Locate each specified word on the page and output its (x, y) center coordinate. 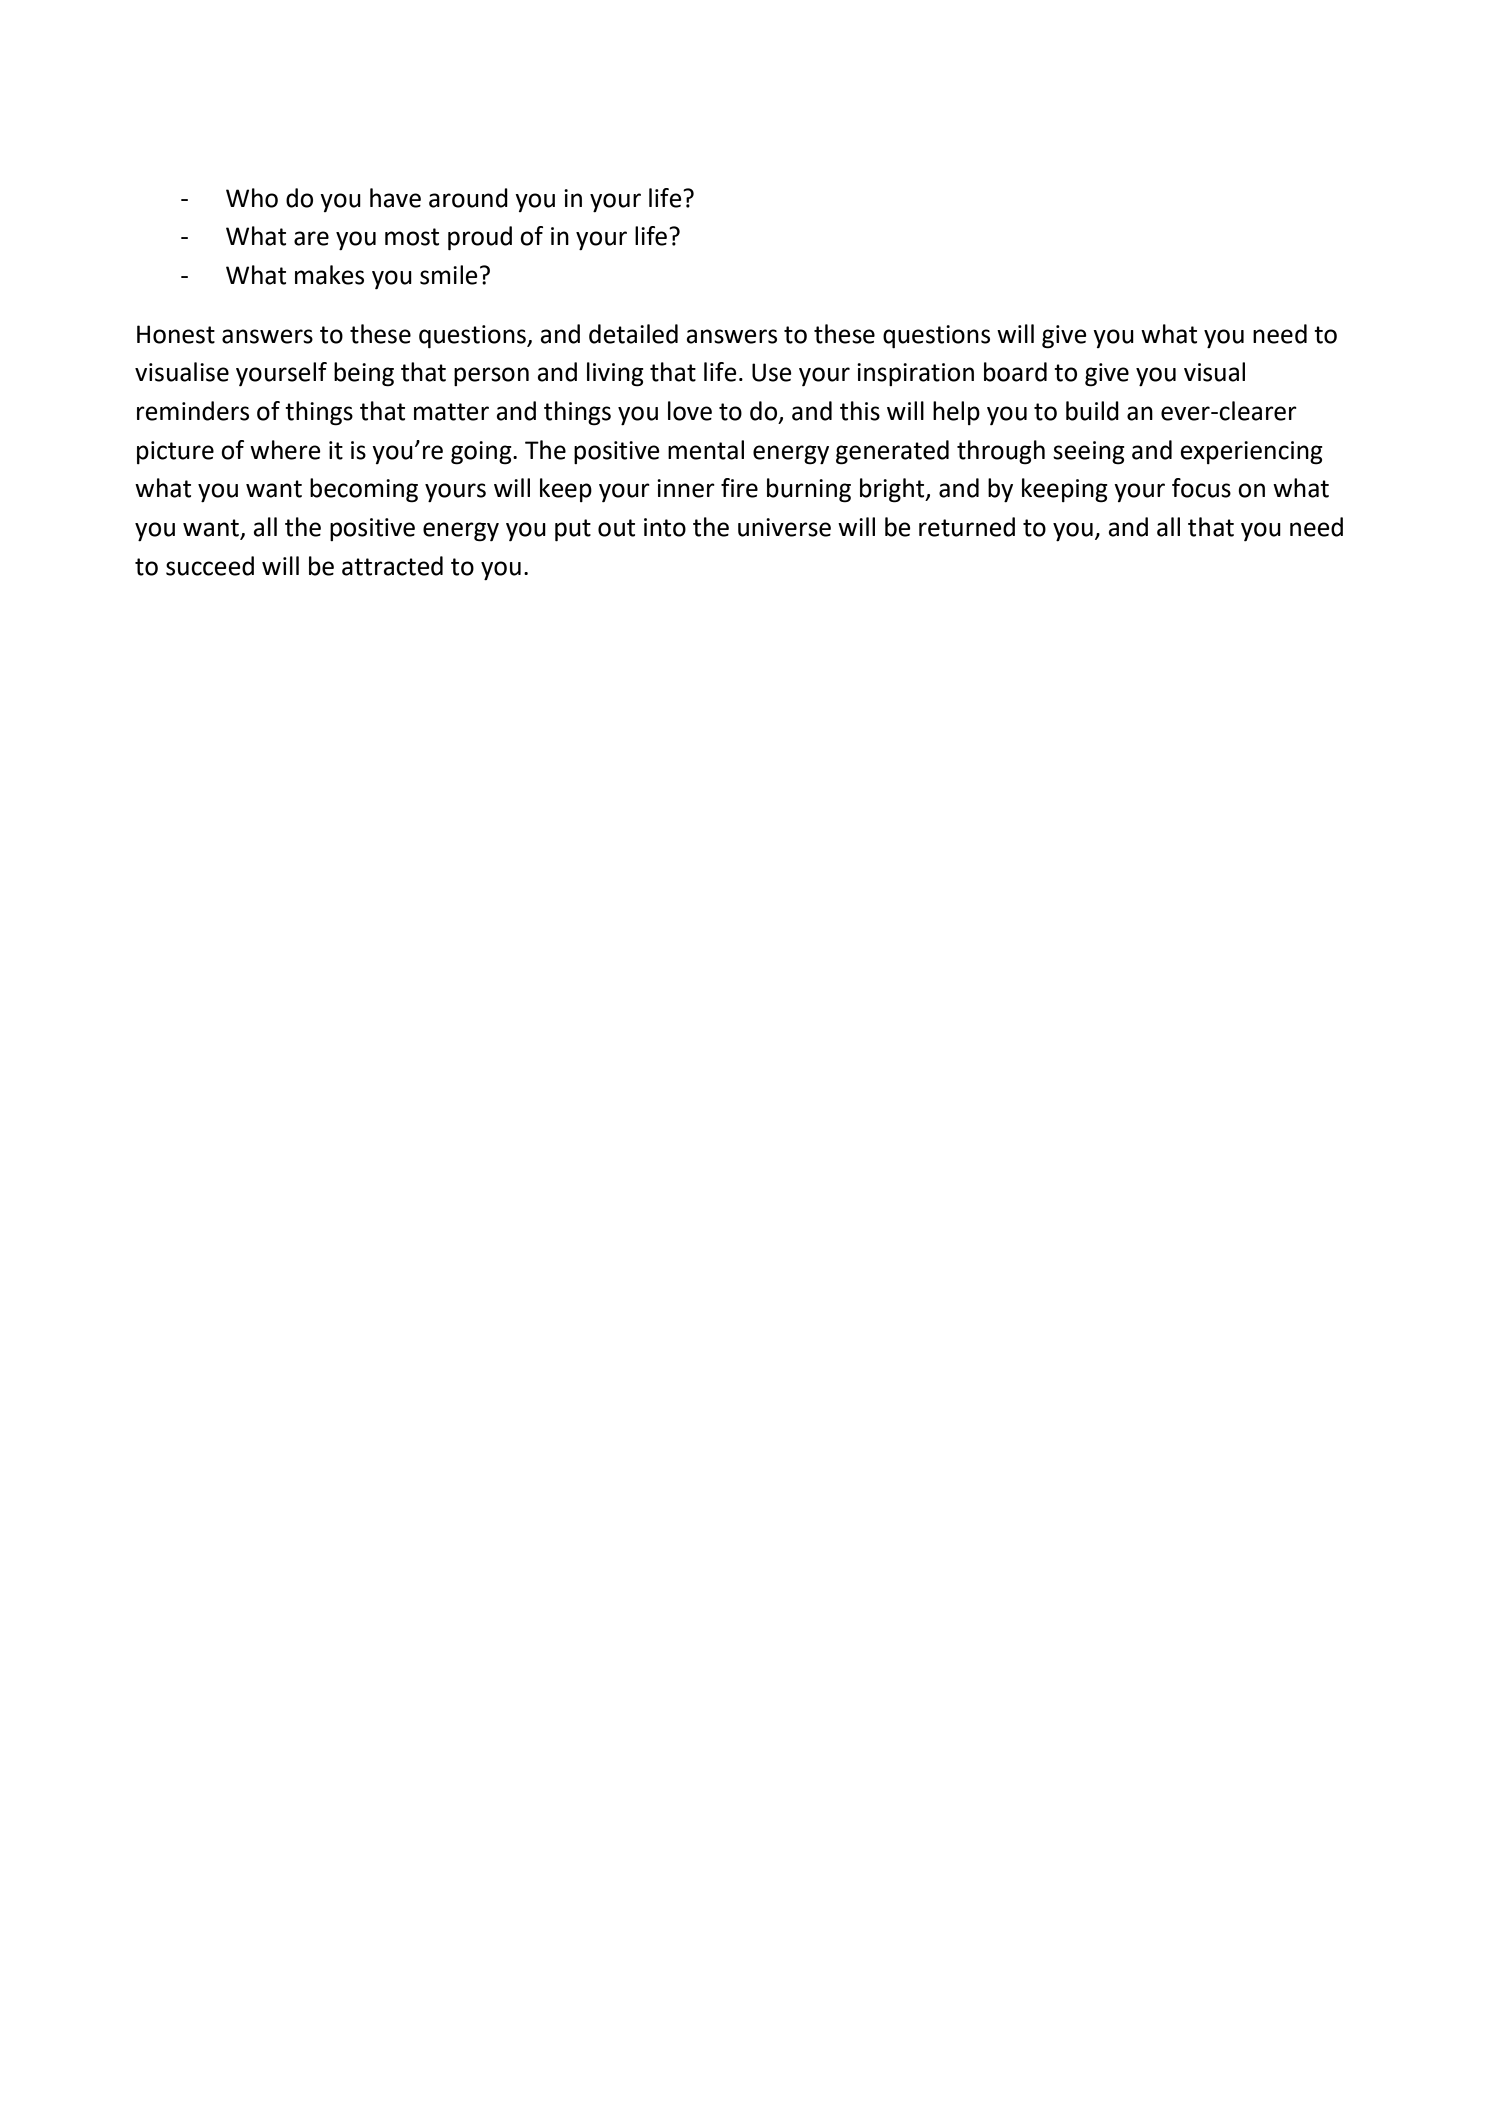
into (665, 527)
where (285, 450)
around (468, 198)
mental (706, 450)
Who (252, 198)
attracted (392, 566)
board (1015, 372)
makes (329, 275)
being (364, 374)
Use (772, 372)
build (1092, 411)
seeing (1089, 453)
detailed (633, 334)
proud (480, 238)
